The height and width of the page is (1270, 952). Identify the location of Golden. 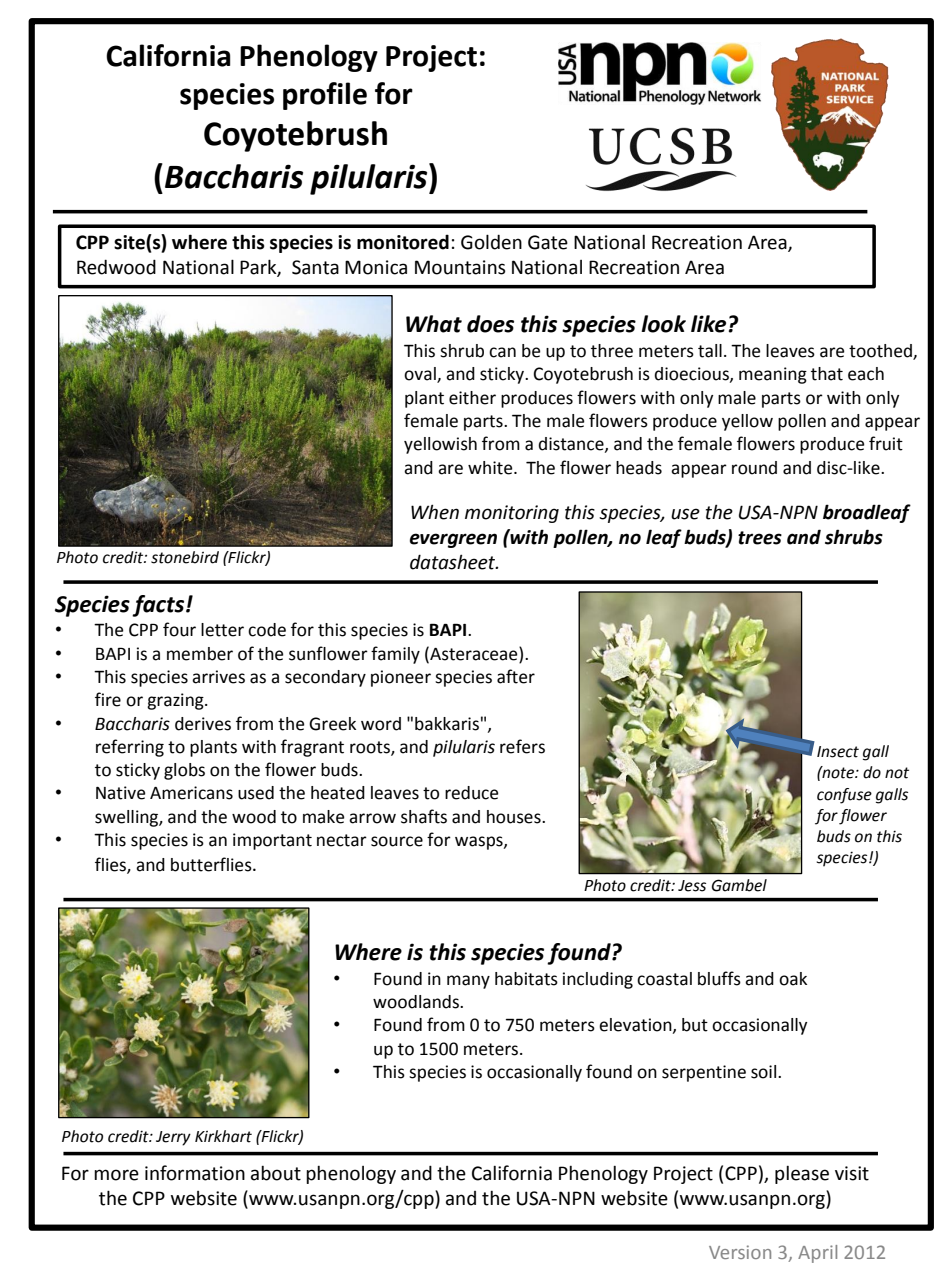
(491, 242).
